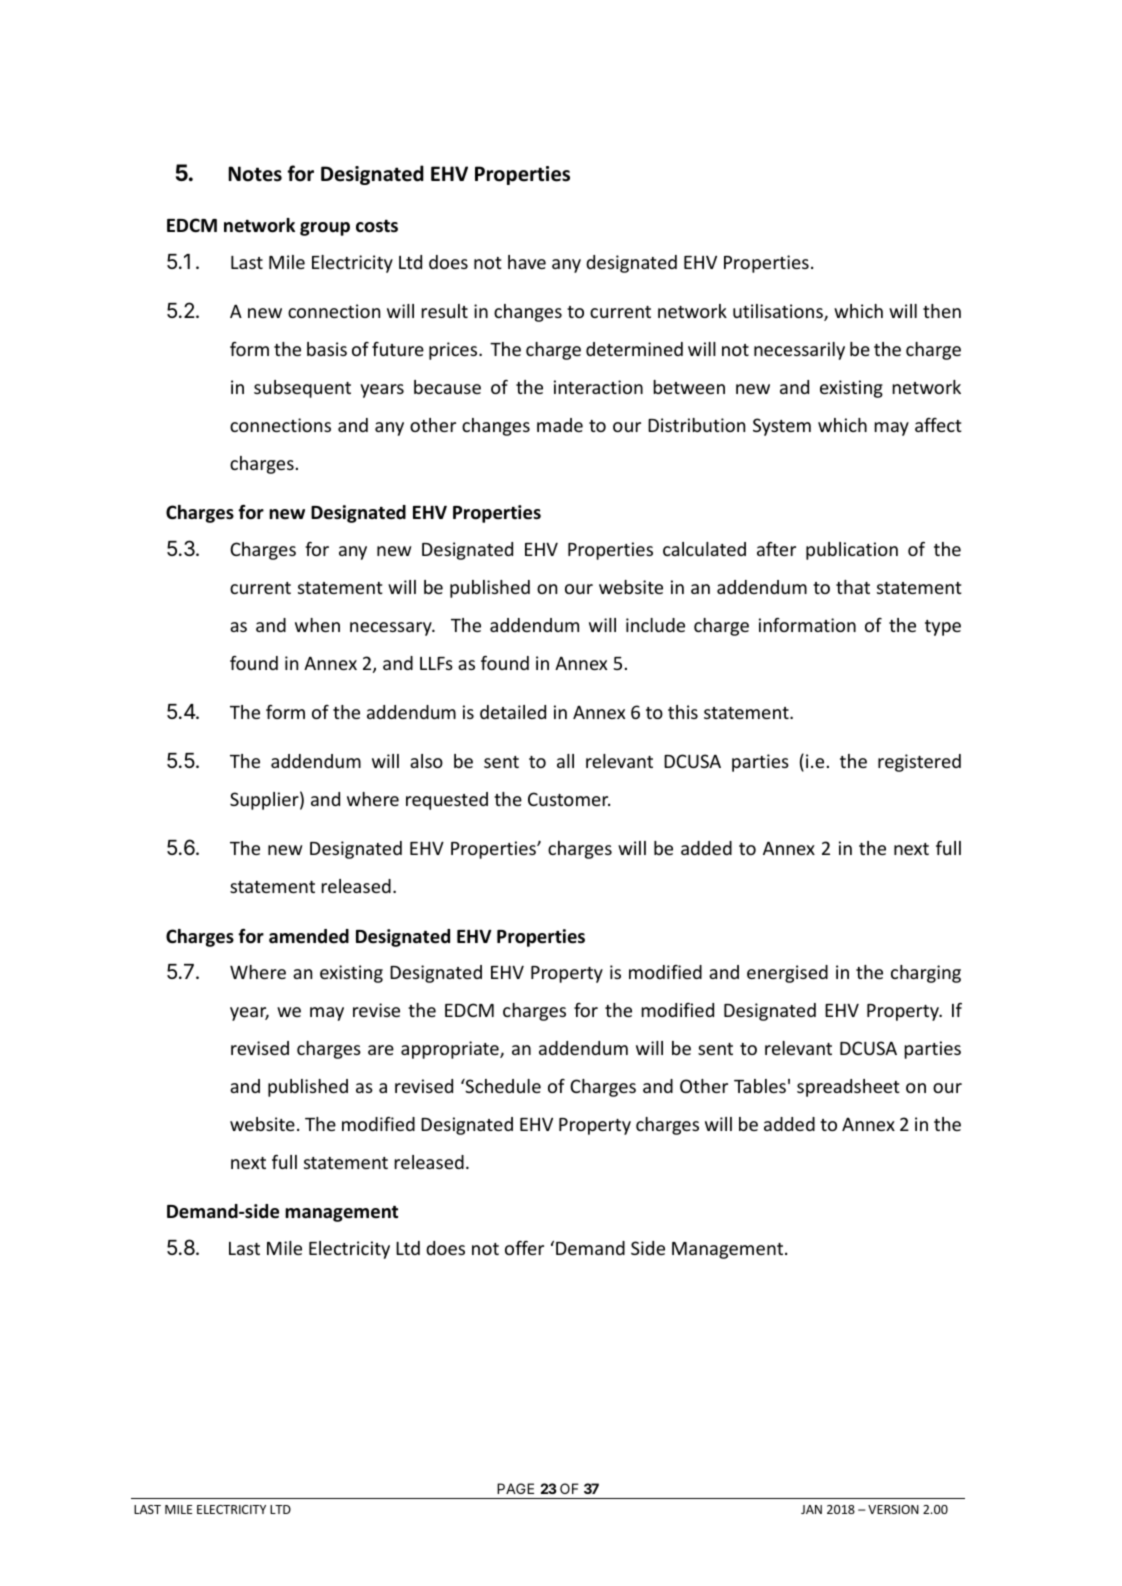 The image size is (1122, 1586). What do you see at coordinates (919, 763) in the image?
I see `registered` at bounding box center [919, 763].
